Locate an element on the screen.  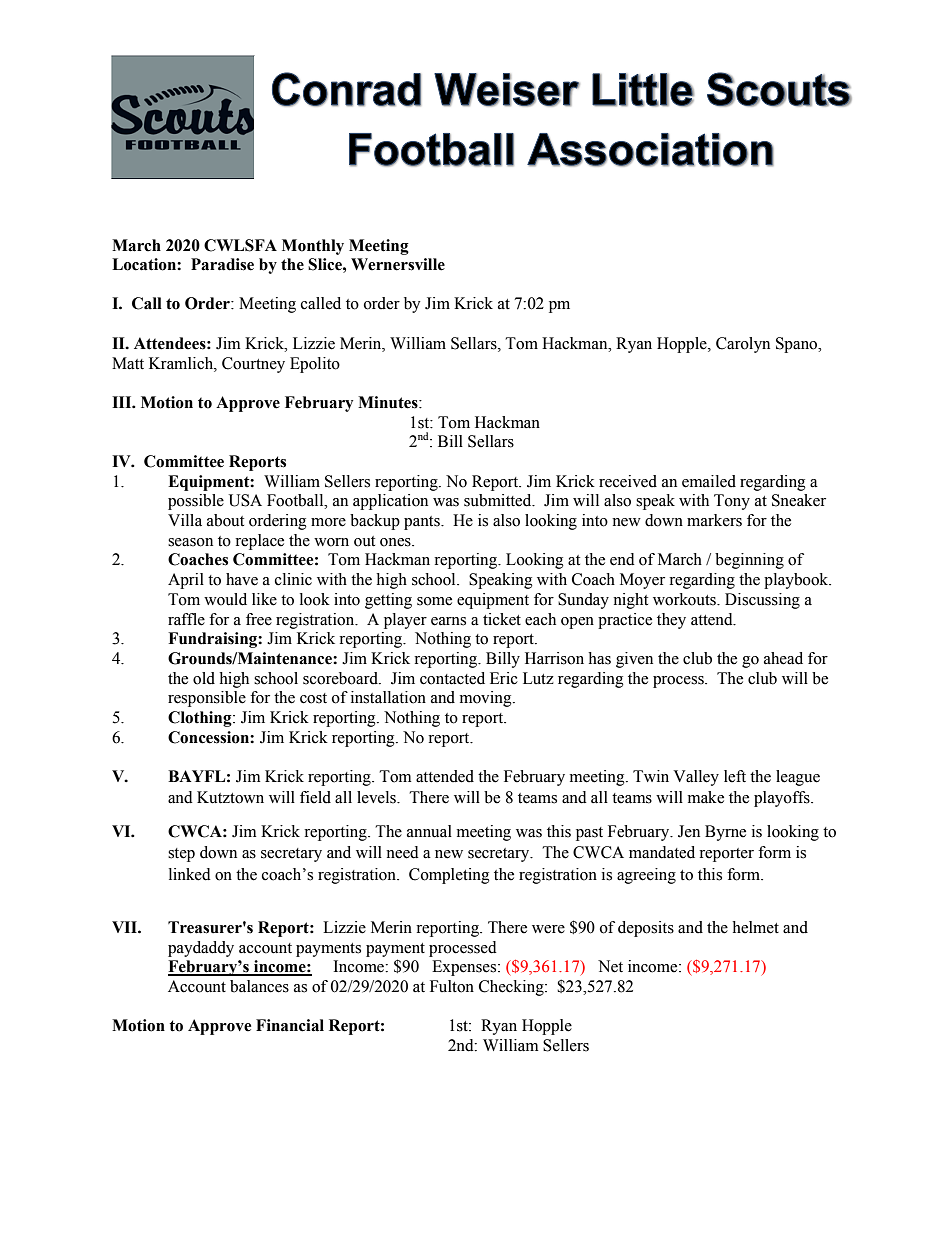
Fulton is located at coordinates (452, 986).
